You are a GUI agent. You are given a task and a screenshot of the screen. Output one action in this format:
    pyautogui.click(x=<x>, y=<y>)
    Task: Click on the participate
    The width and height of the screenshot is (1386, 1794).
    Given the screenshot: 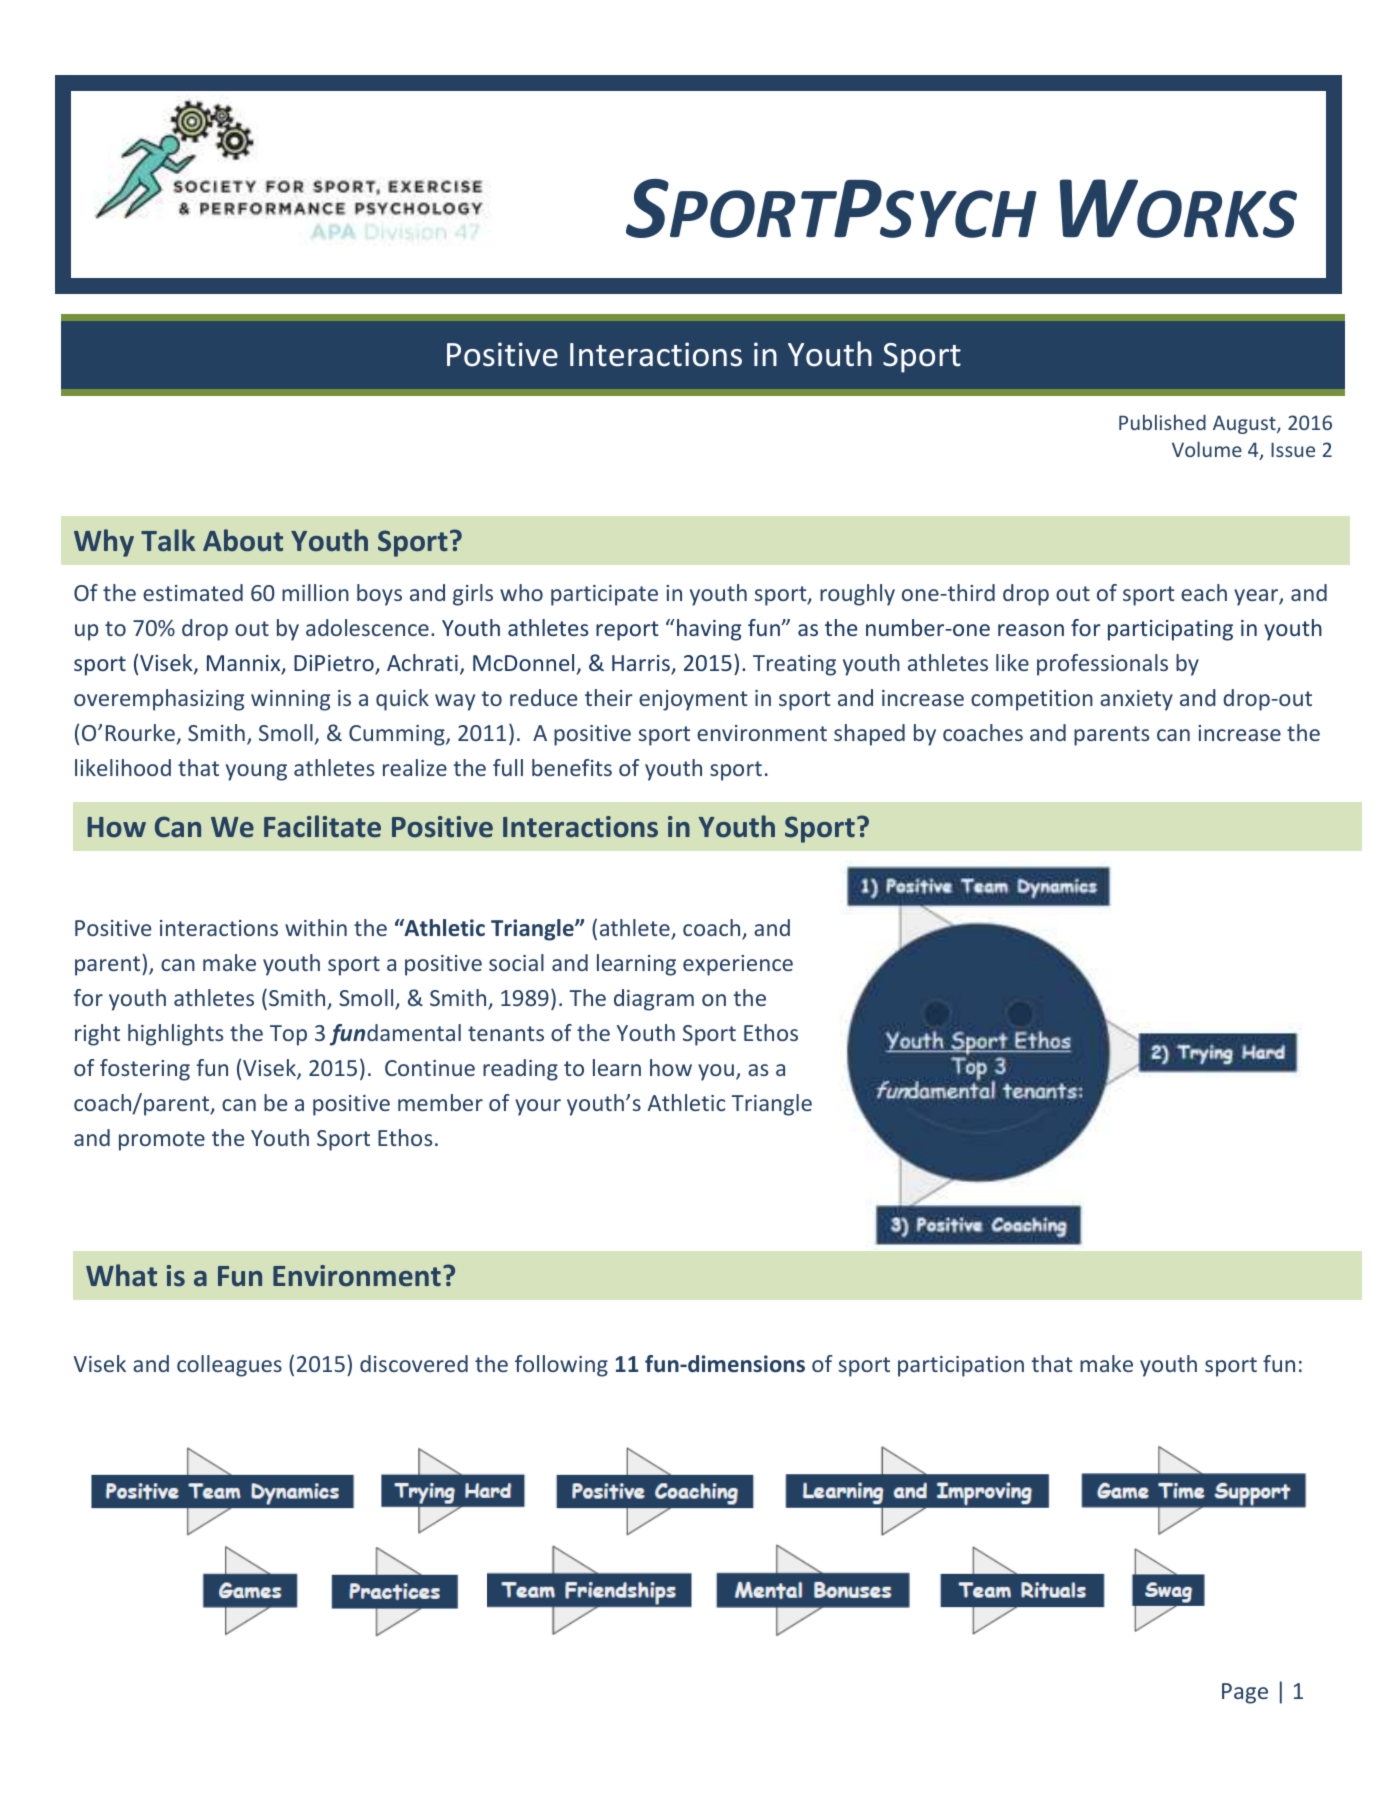 What is the action you would take?
    pyautogui.click(x=604, y=595)
